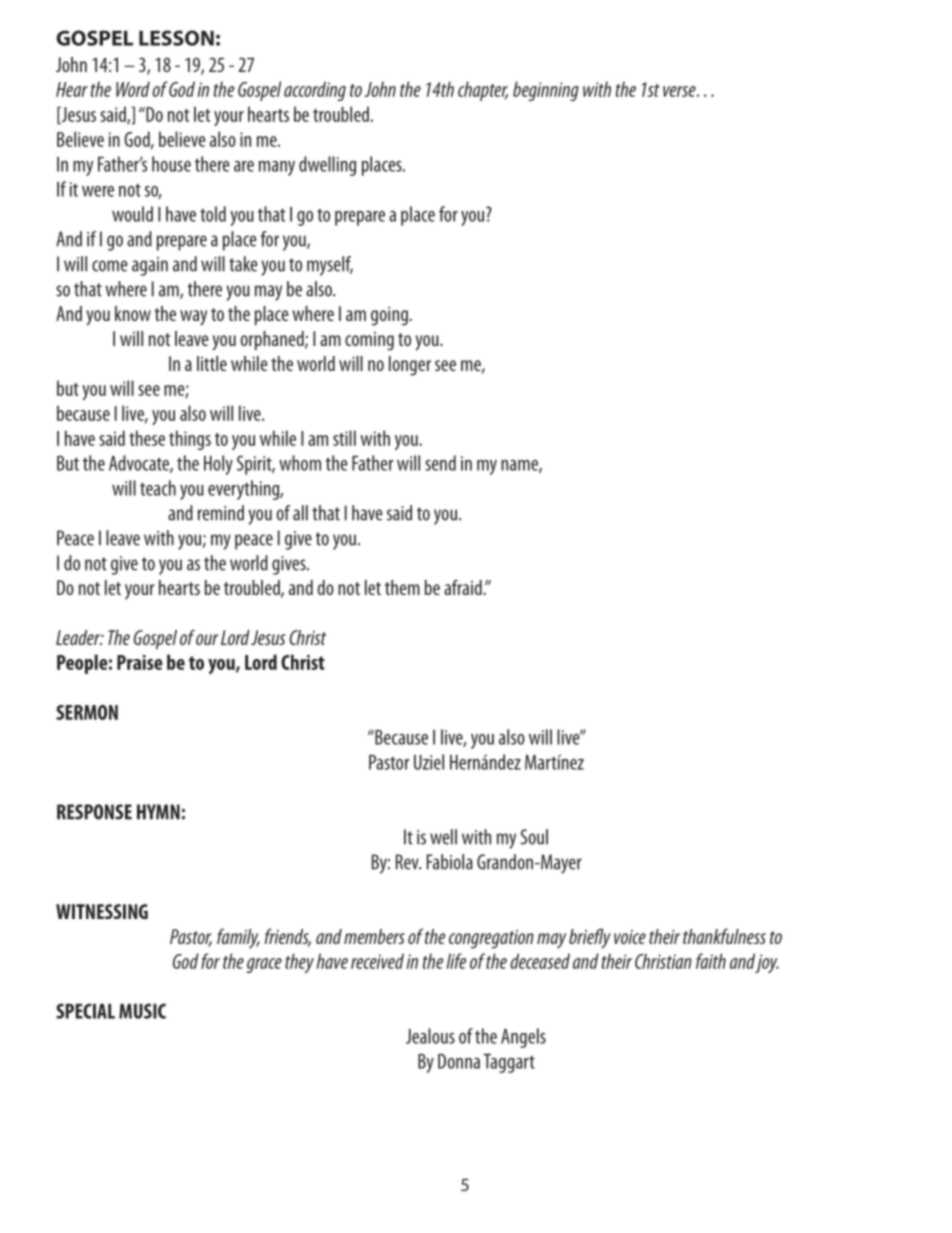 The height and width of the page is (1233, 952). Describe the element at coordinates (142, 1011) in the page. I see `MUSIC` at that location.
